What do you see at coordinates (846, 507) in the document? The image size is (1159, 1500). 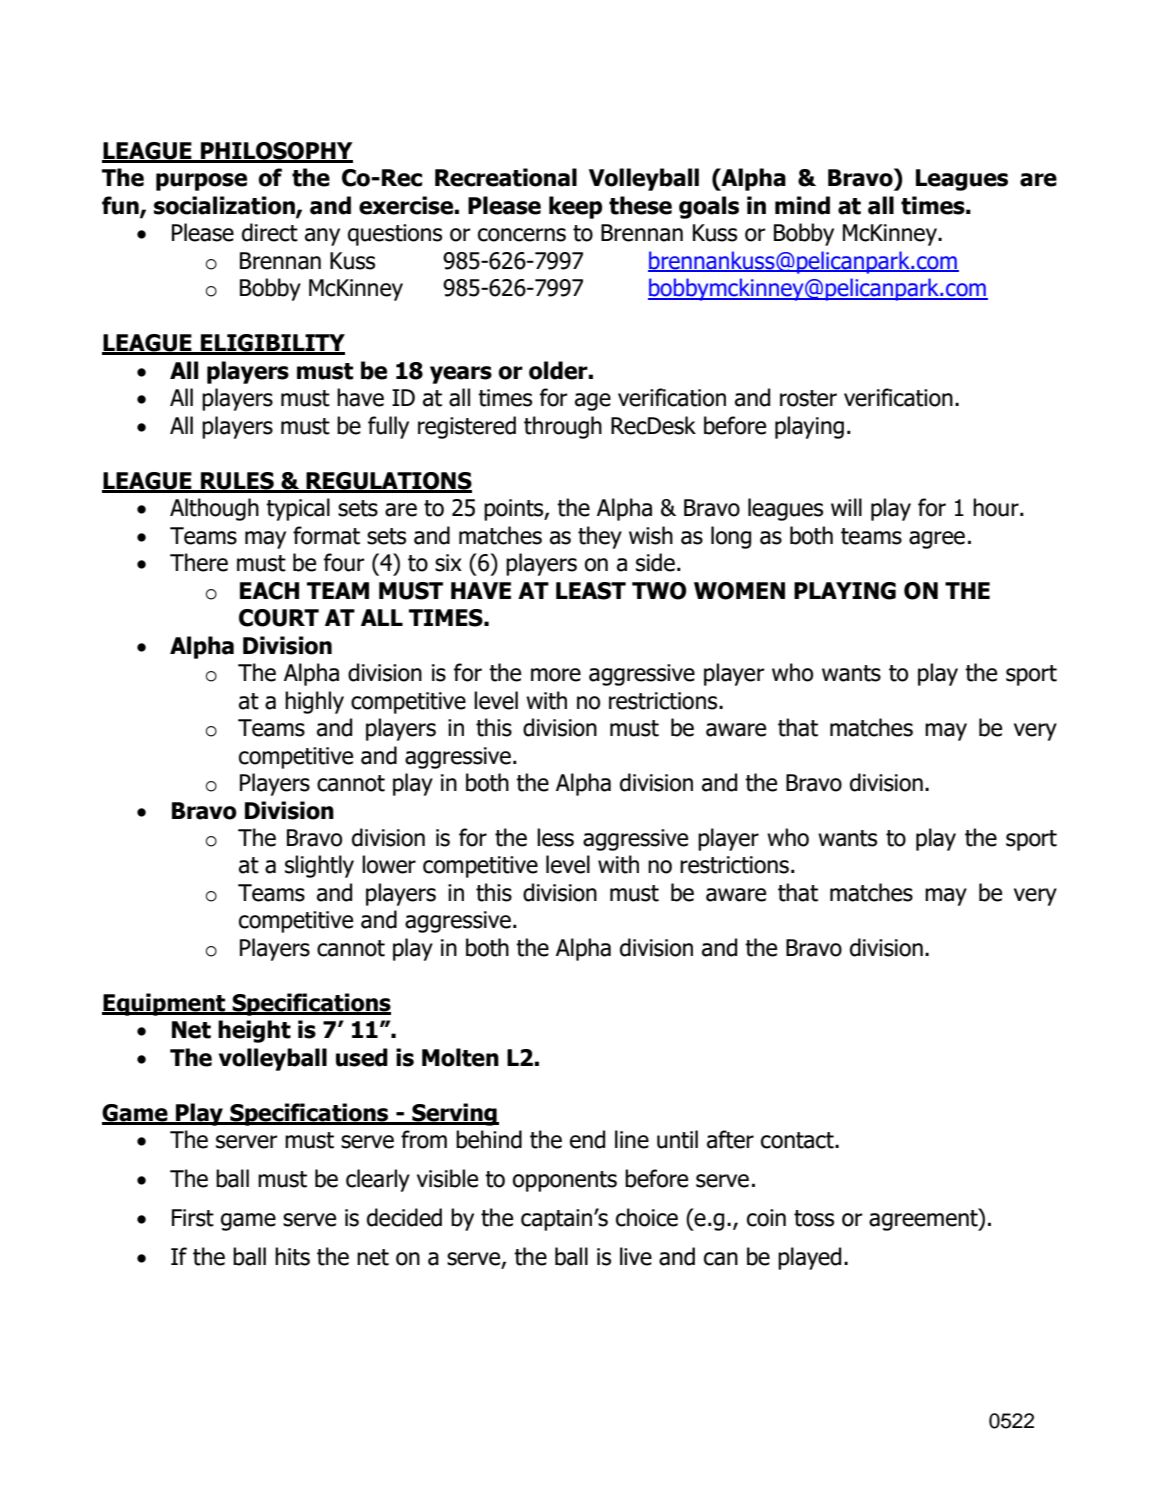 I see `will` at bounding box center [846, 507].
